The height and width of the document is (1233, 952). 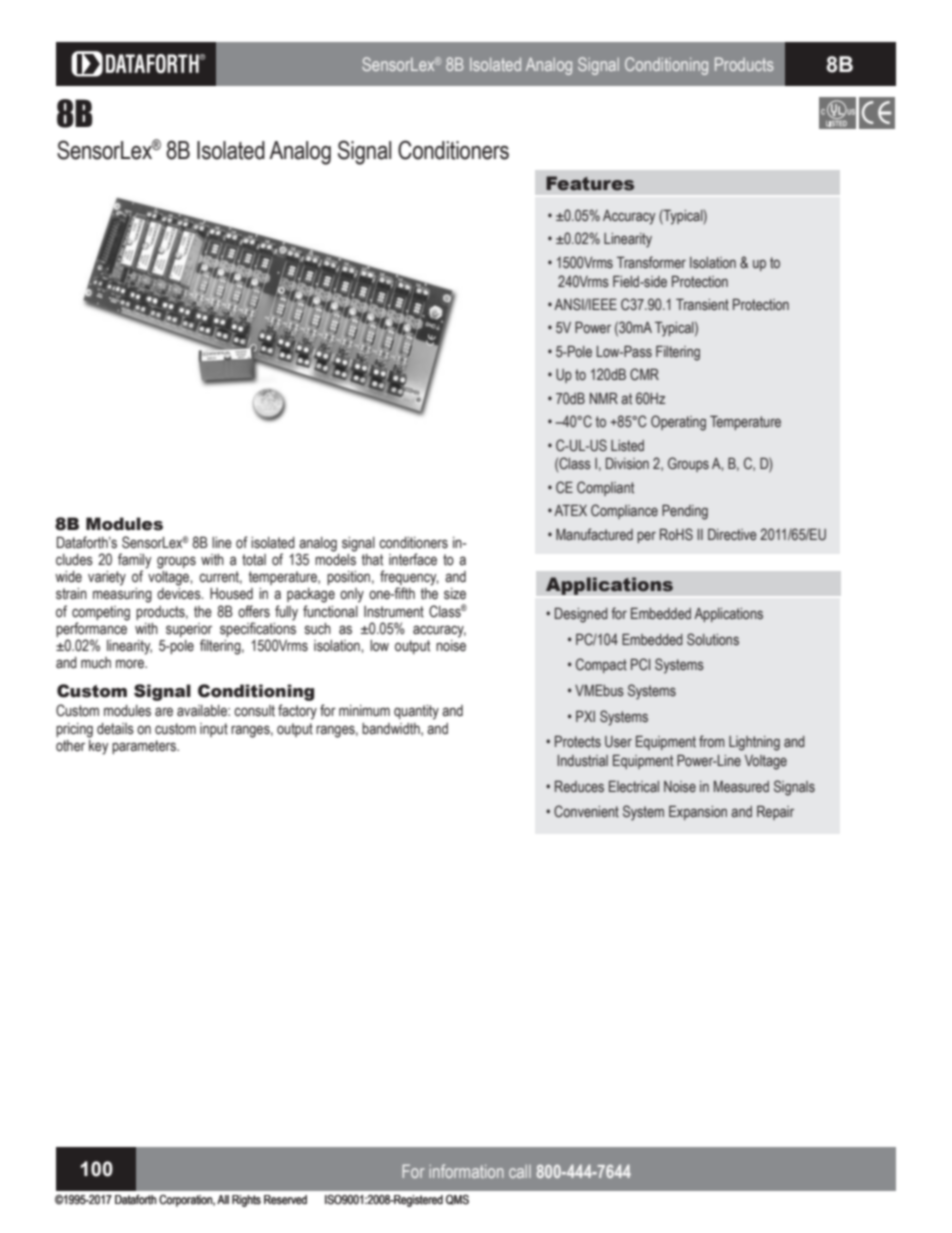 I want to click on Transformer, so click(x=651, y=262).
